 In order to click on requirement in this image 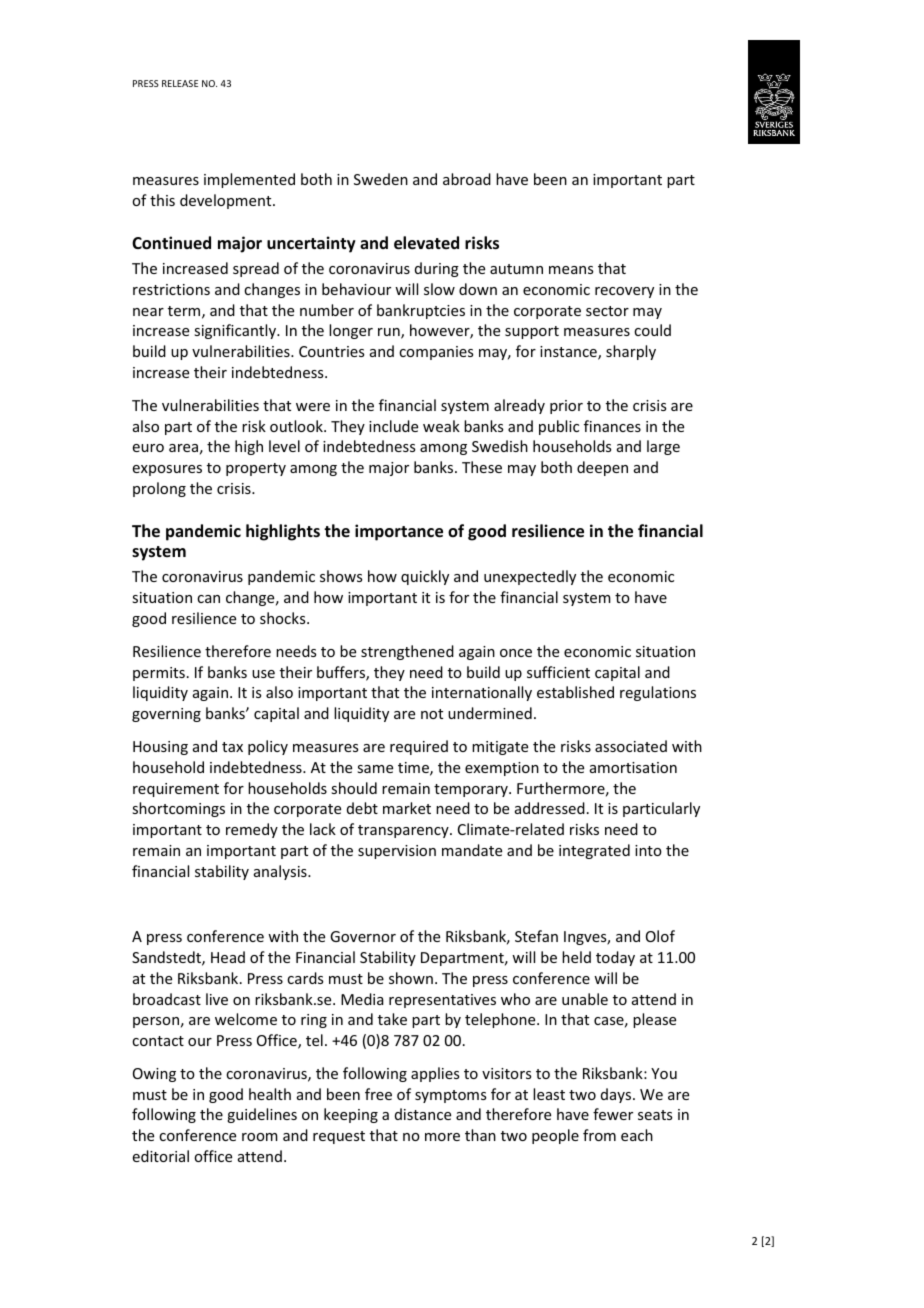, I will do `click(176, 790)`.
